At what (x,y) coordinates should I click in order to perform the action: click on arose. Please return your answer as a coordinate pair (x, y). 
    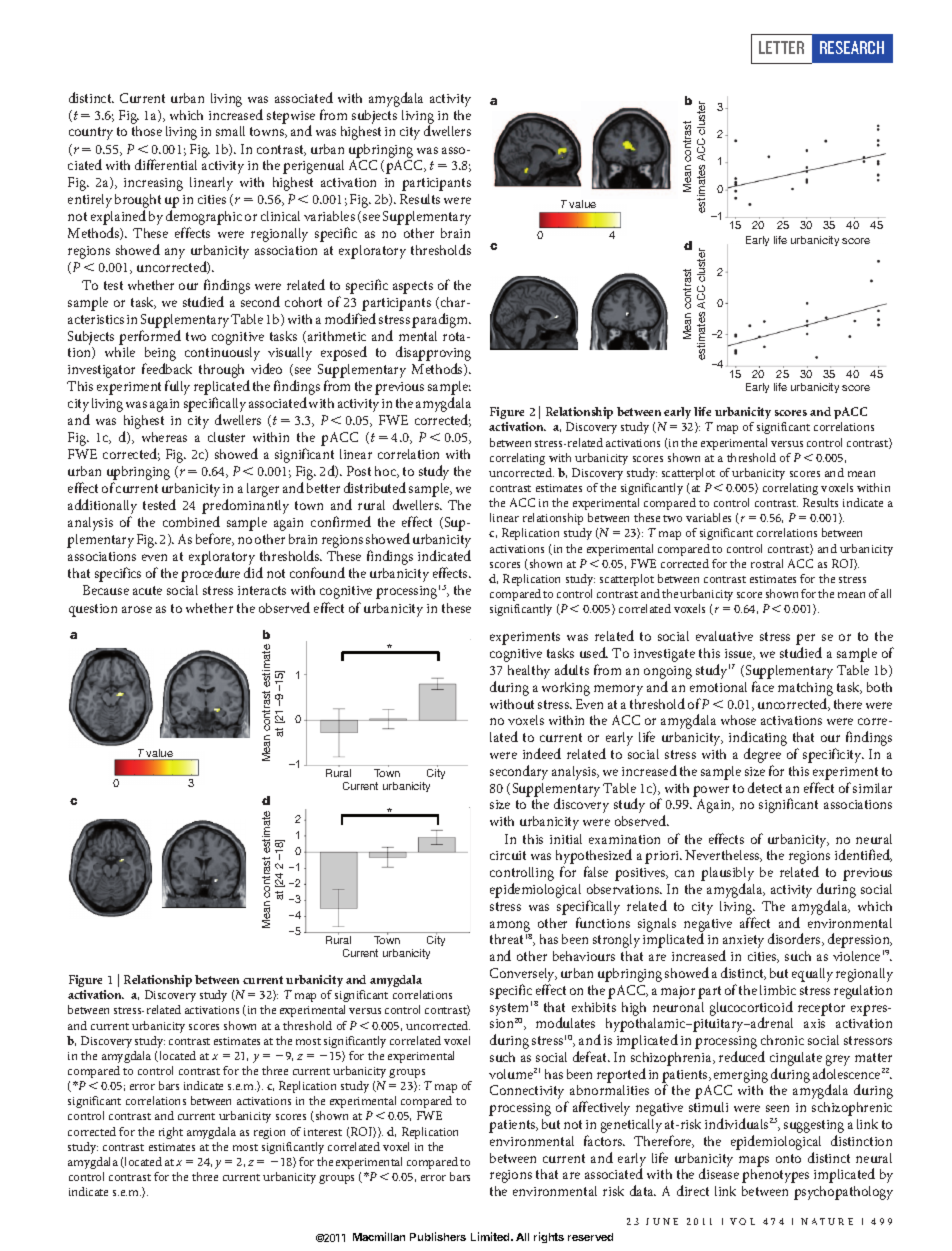
    Looking at the image, I should click on (137, 609).
